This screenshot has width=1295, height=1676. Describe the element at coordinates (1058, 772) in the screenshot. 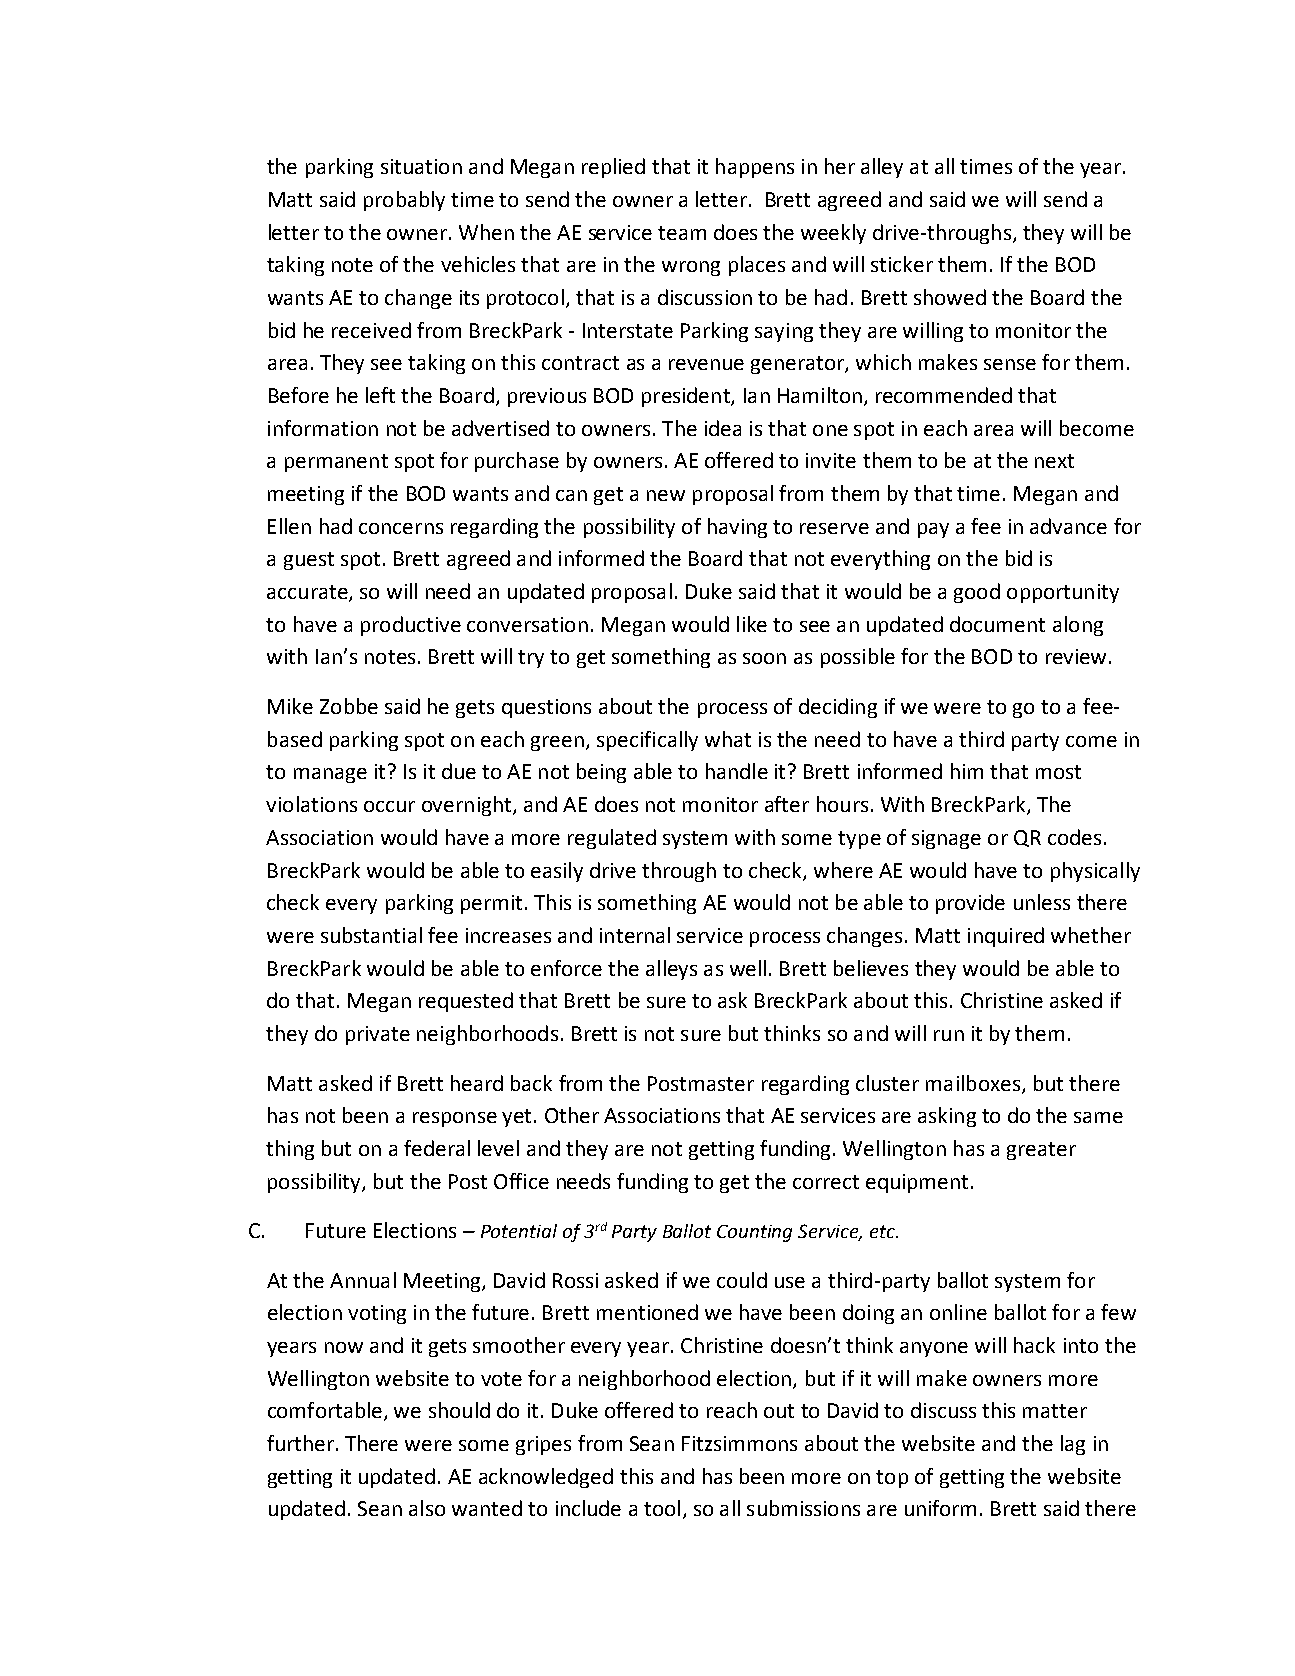

I see `most` at that location.
